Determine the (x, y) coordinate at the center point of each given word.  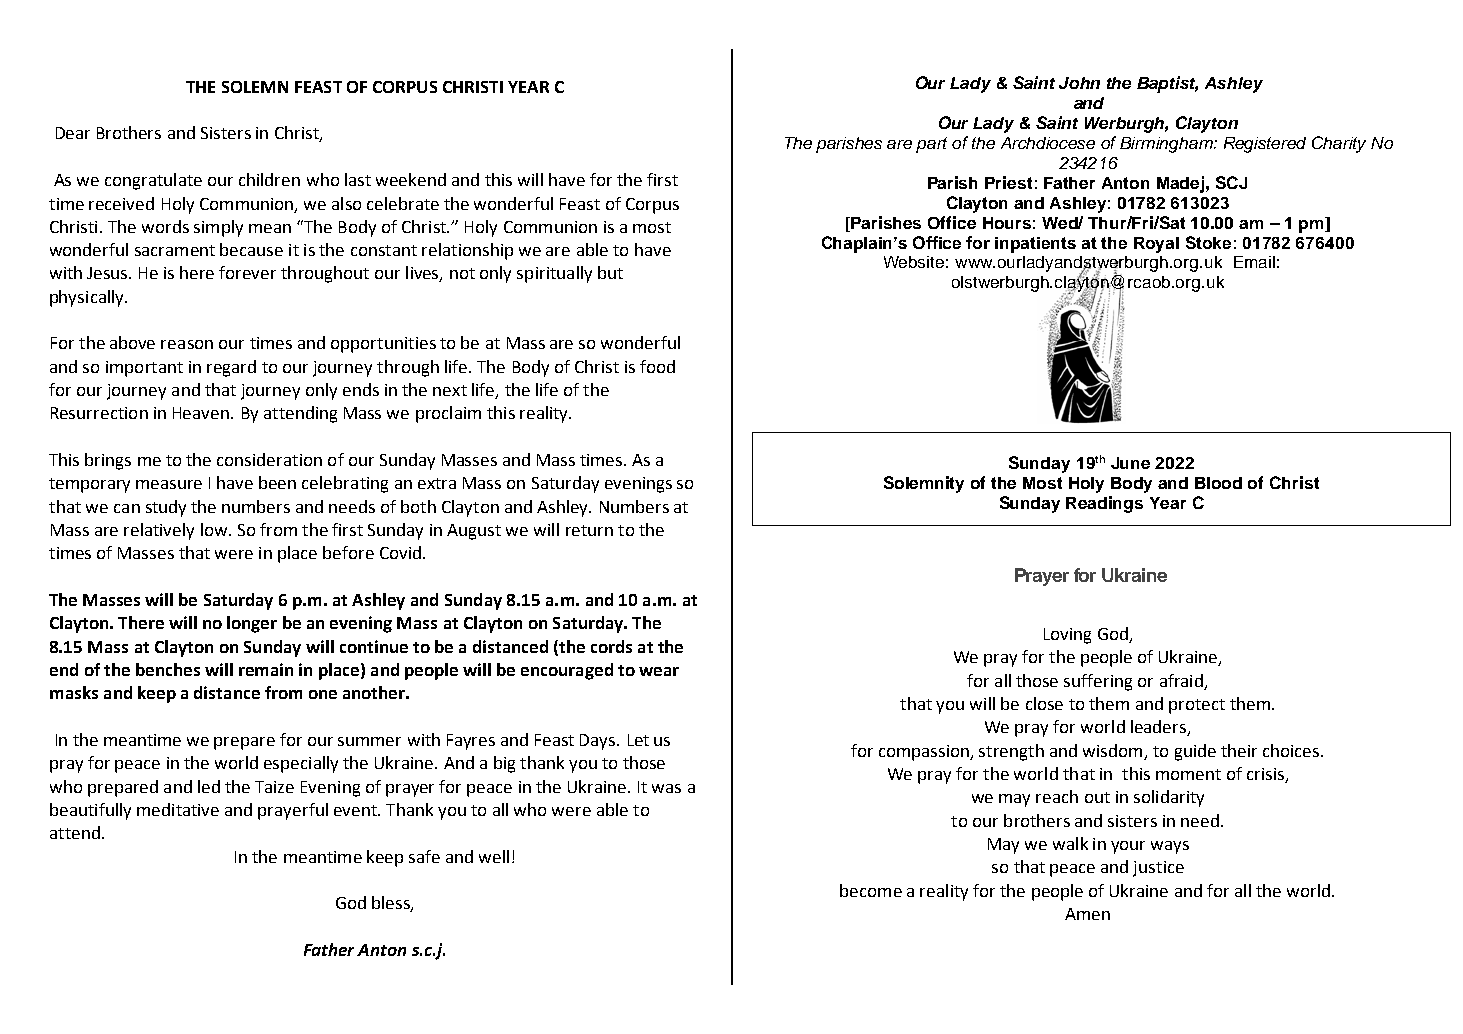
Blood (1218, 483)
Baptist (1167, 84)
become (871, 890)
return (589, 530)
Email (1254, 262)
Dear (73, 133)
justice (1158, 869)
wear (659, 671)
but (610, 272)
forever (247, 272)
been (277, 482)
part (931, 145)
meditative (178, 809)
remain (266, 669)
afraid (1181, 680)
